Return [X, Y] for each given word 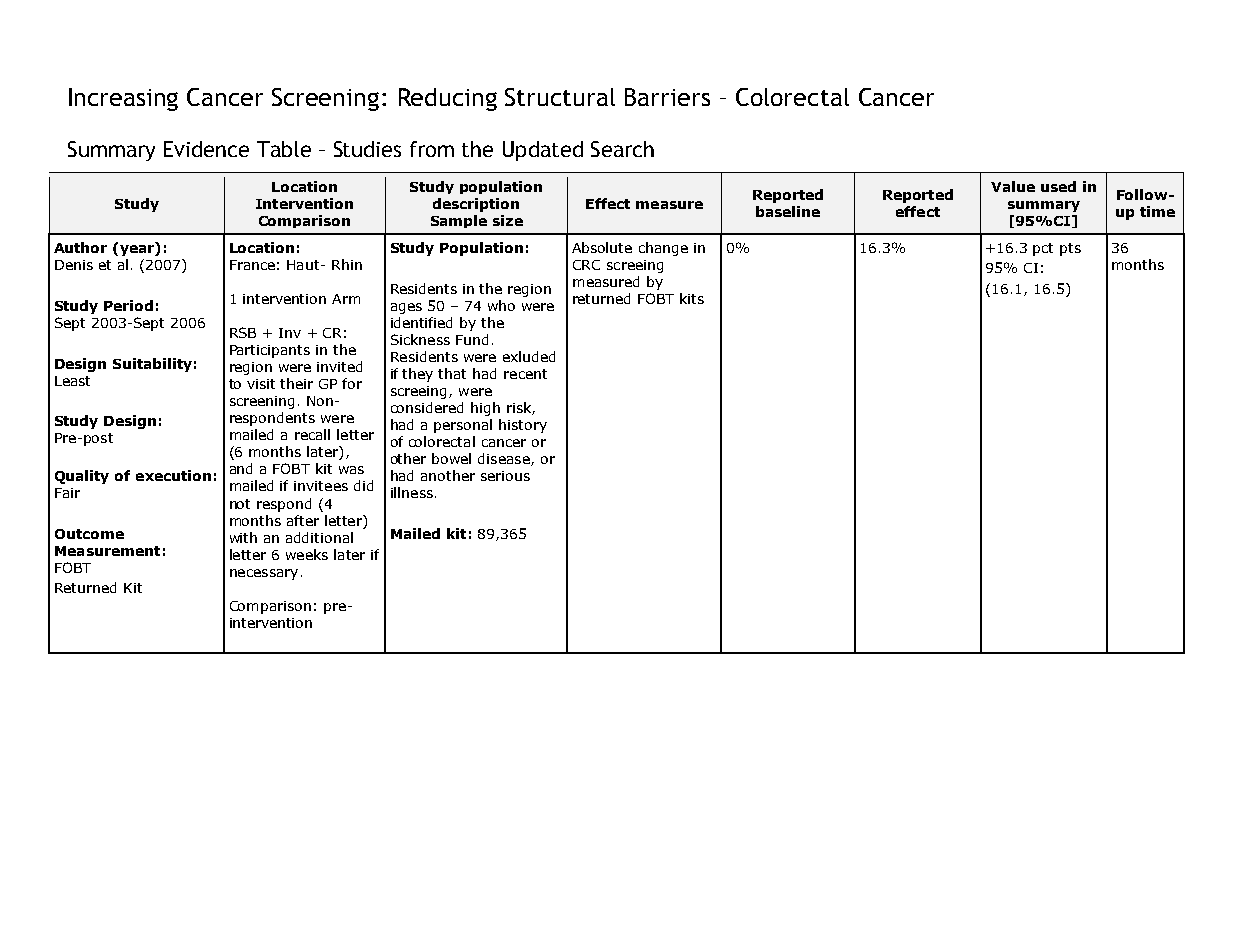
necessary [264, 574]
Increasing [123, 99]
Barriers [667, 97]
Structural [560, 97]
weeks [307, 554]
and [241, 468]
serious [505, 476]
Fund [472, 339]
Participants [270, 351]
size [508, 220]
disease [505, 459]
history [523, 426]
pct [1043, 249]
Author [80, 247]
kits [692, 298]
